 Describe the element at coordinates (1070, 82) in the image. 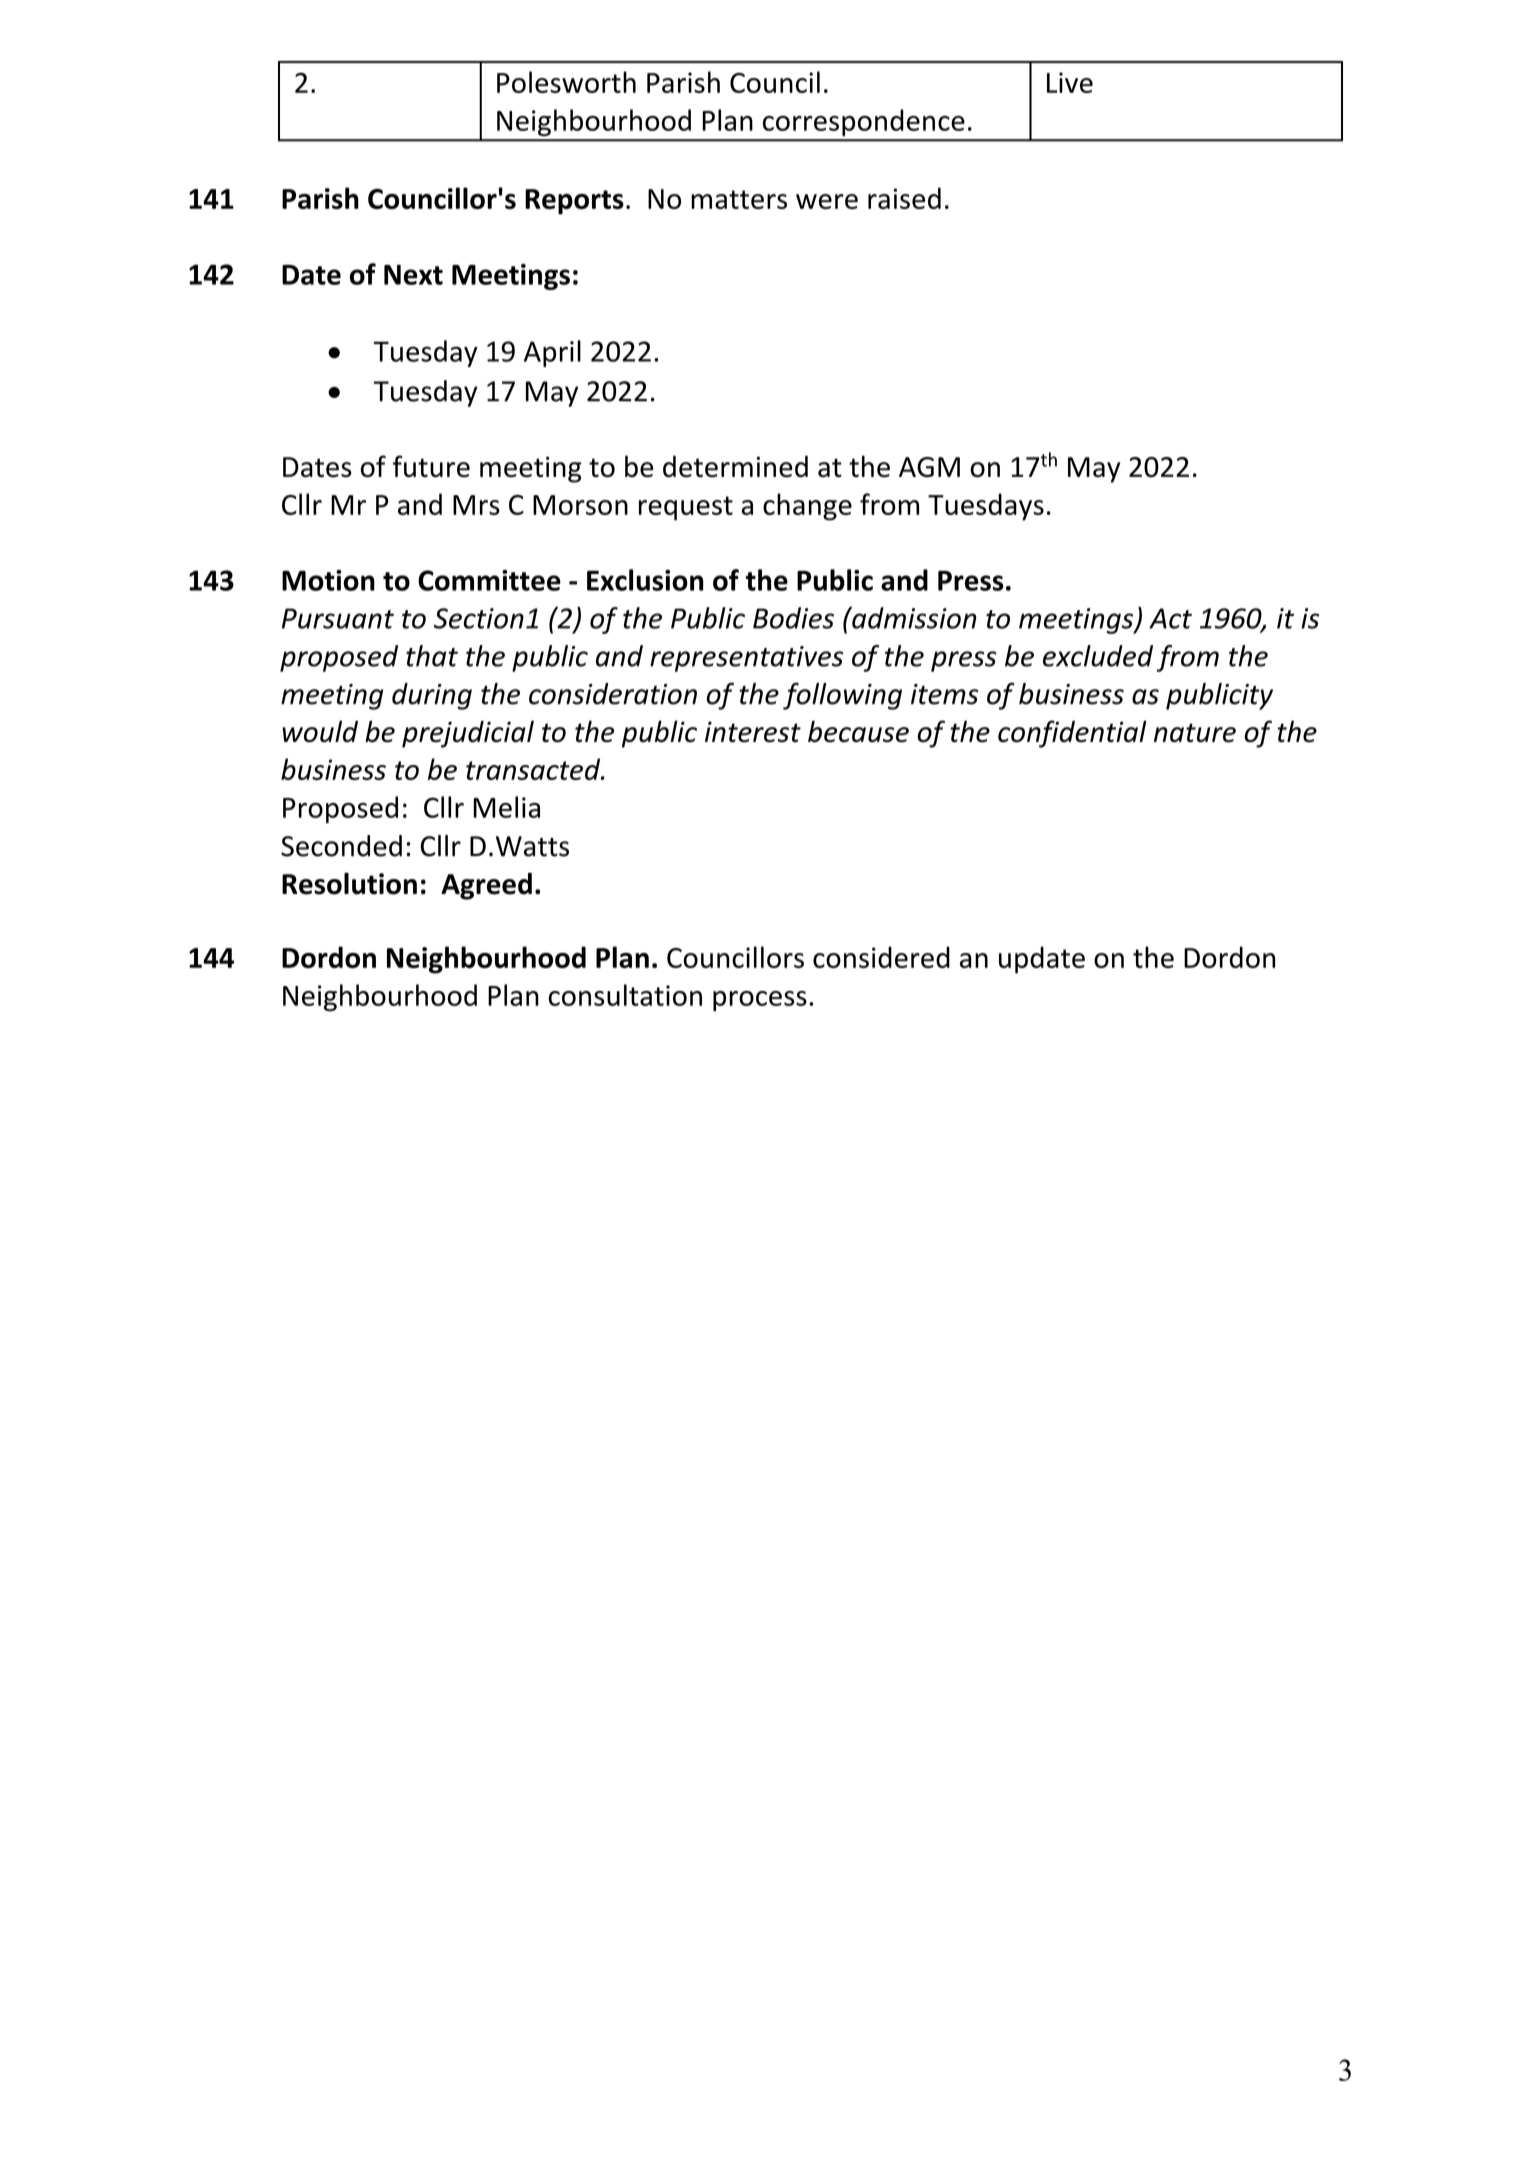

I see `Live` at that location.
